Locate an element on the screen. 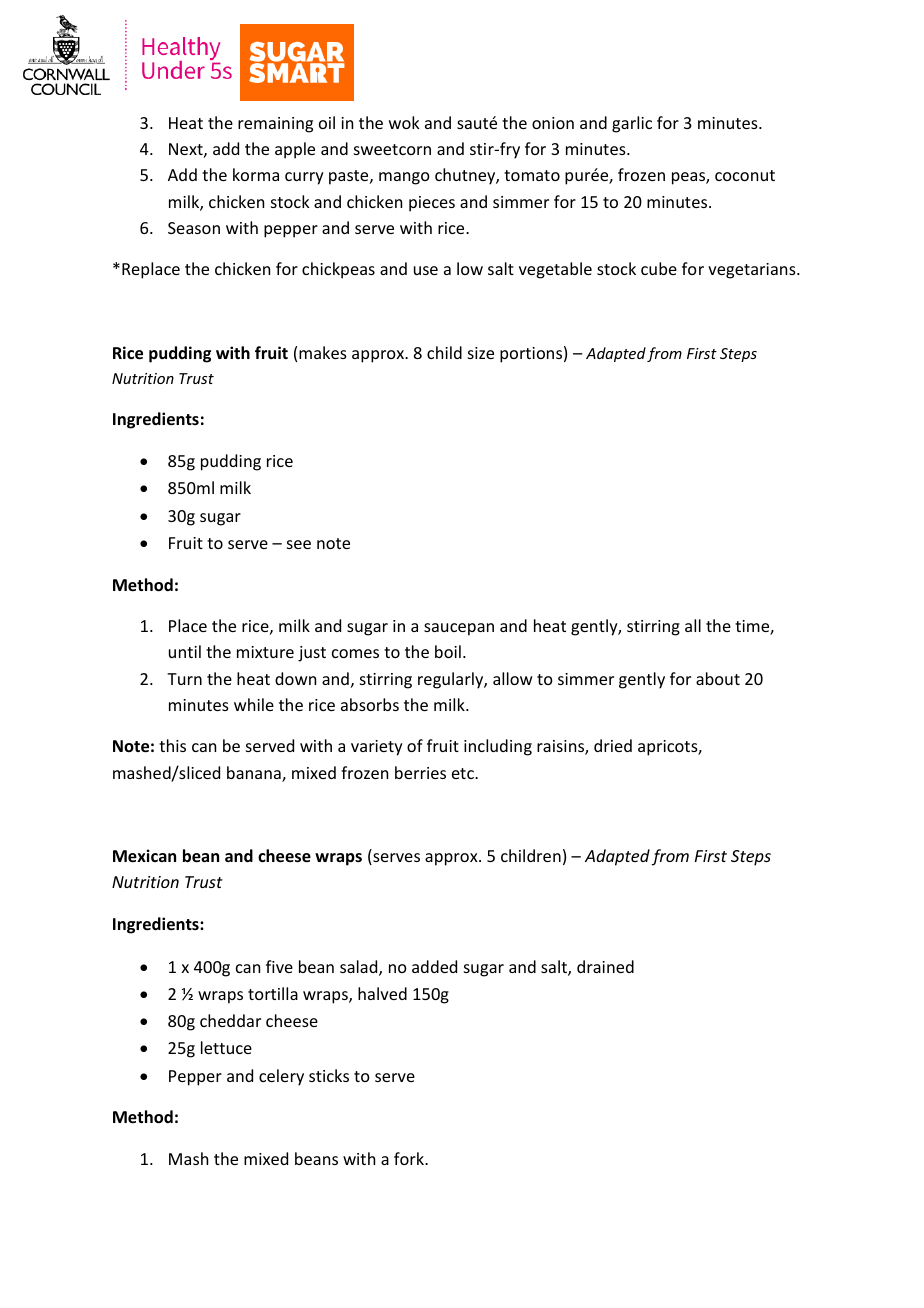  see is located at coordinates (299, 544).
